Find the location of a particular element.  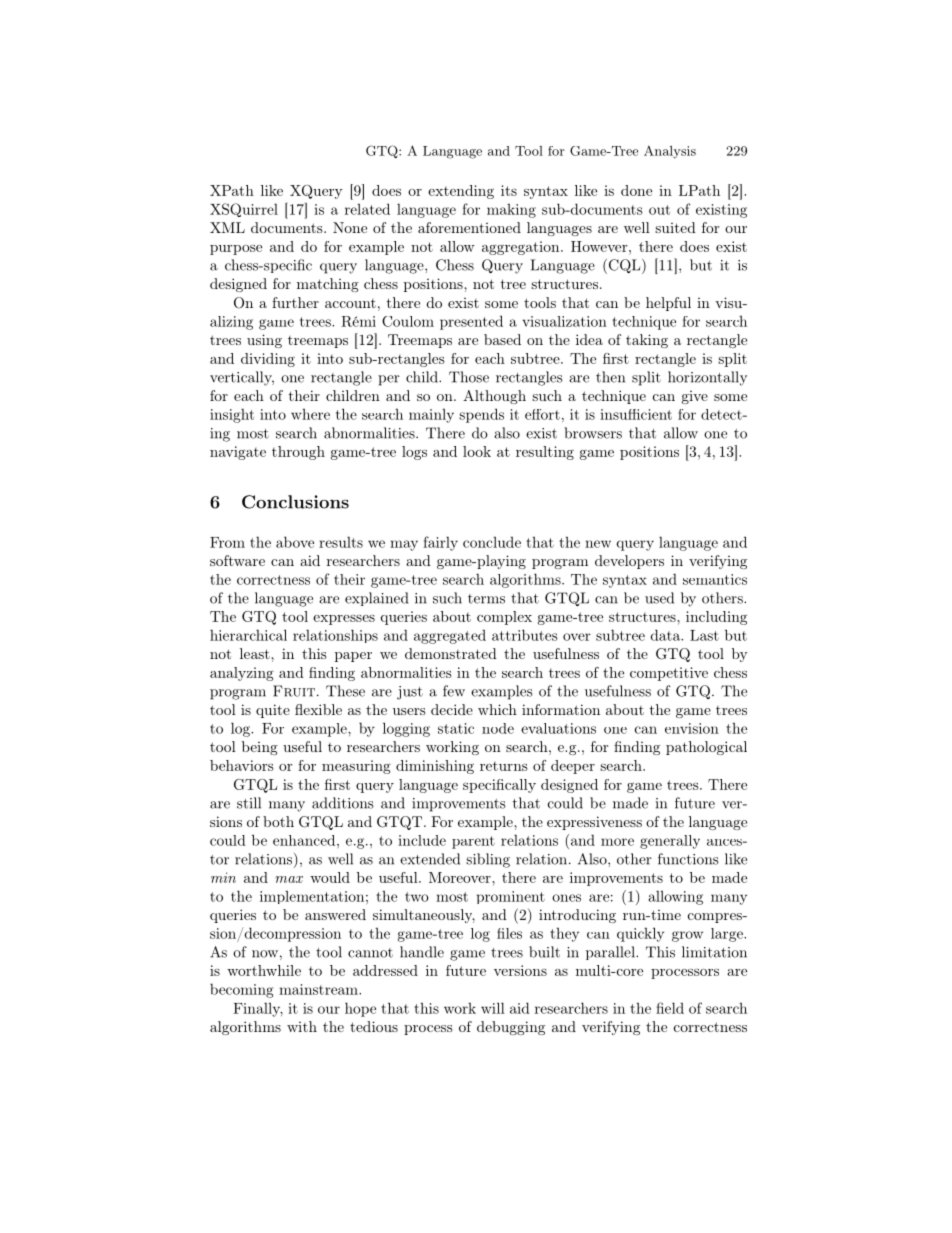

terms is located at coordinates (486, 599).
